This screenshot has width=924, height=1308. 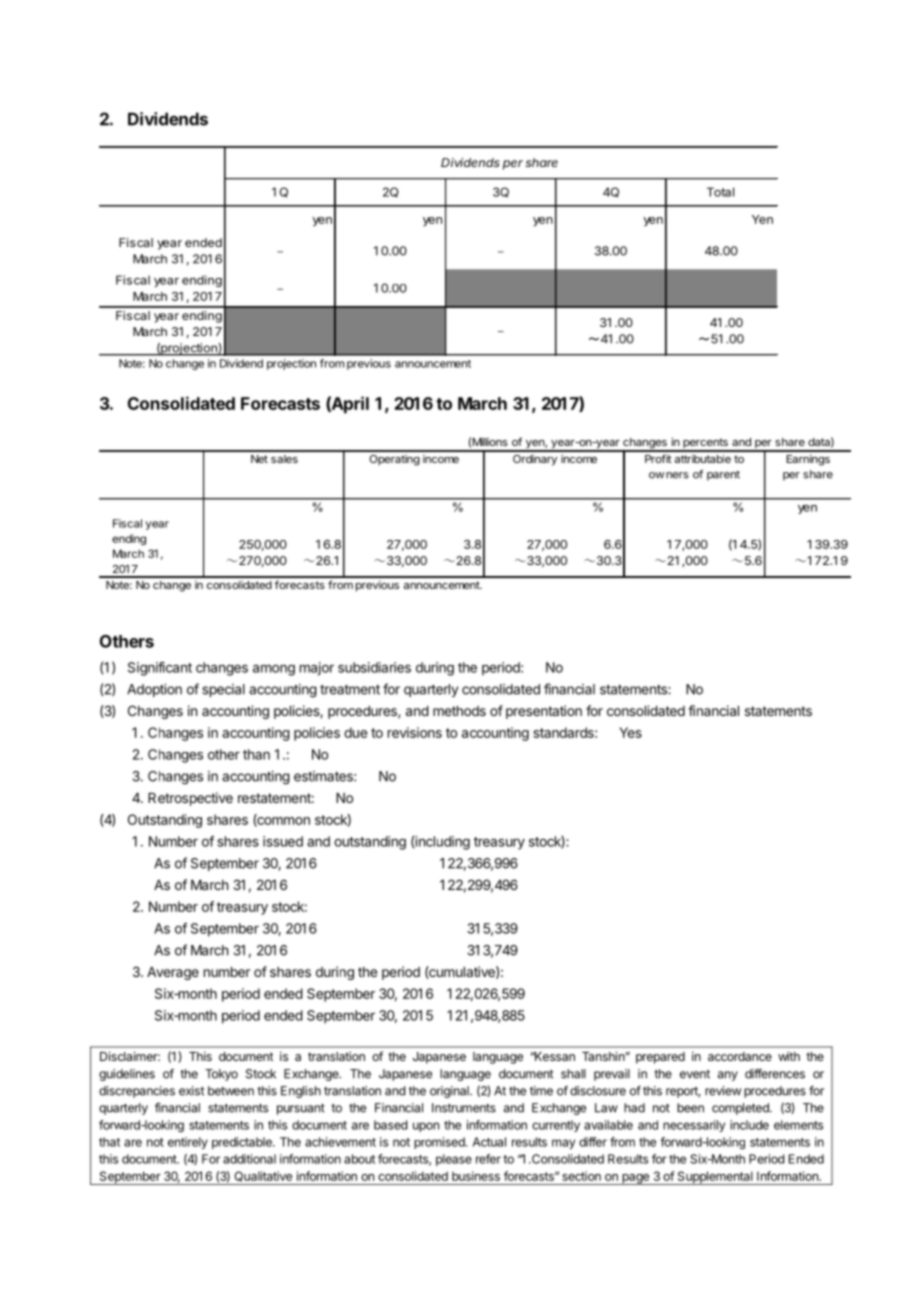 I want to click on Yes, so click(x=630, y=732).
